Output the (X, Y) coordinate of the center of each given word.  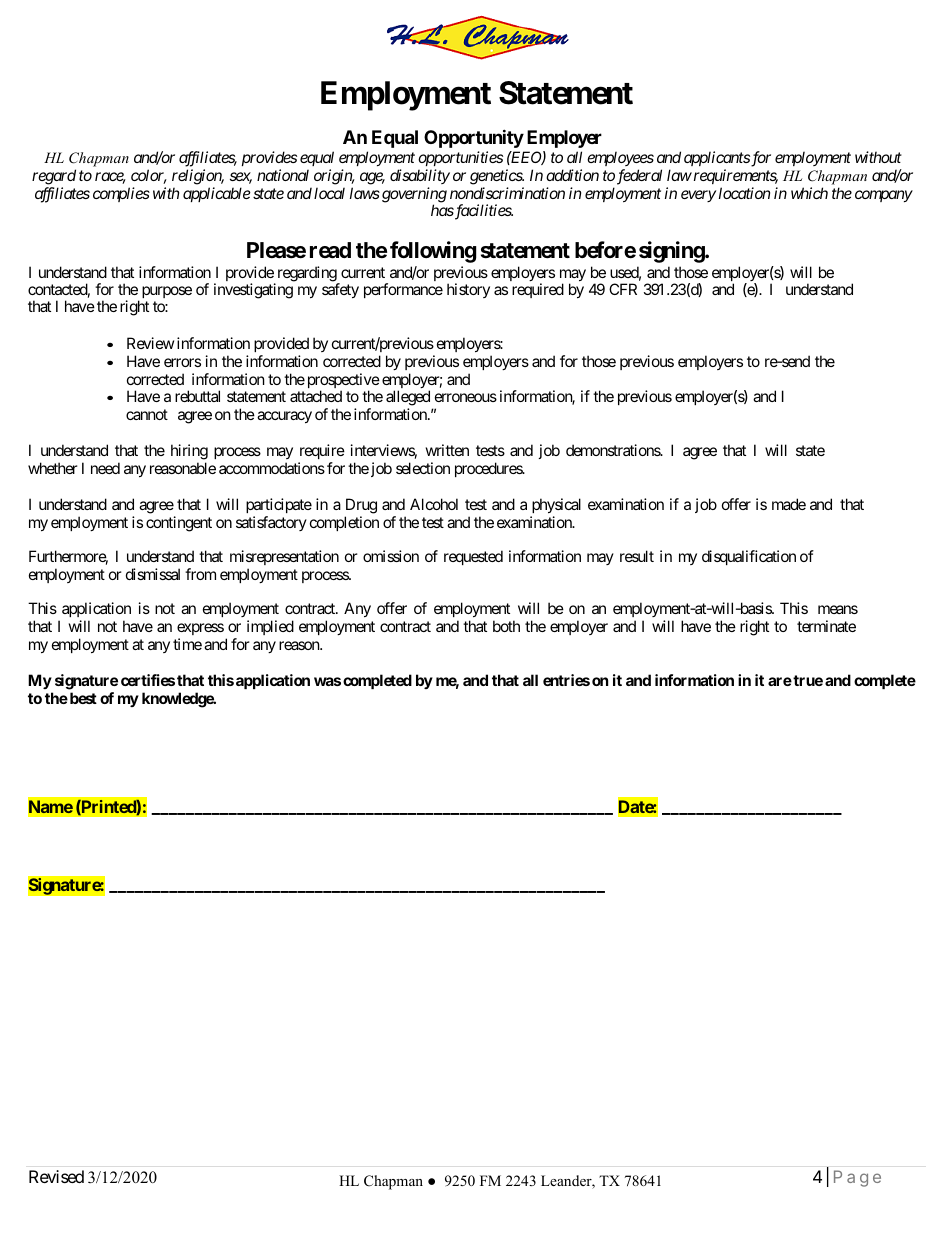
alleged (408, 399)
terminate (826, 626)
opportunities (460, 158)
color (149, 176)
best (82, 698)
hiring (189, 453)
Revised (56, 1176)
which (809, 193)
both (506, 626)
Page (857, 1178)
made (789, 504)
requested (473, 557)
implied (270, 627)
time (187, 644)
